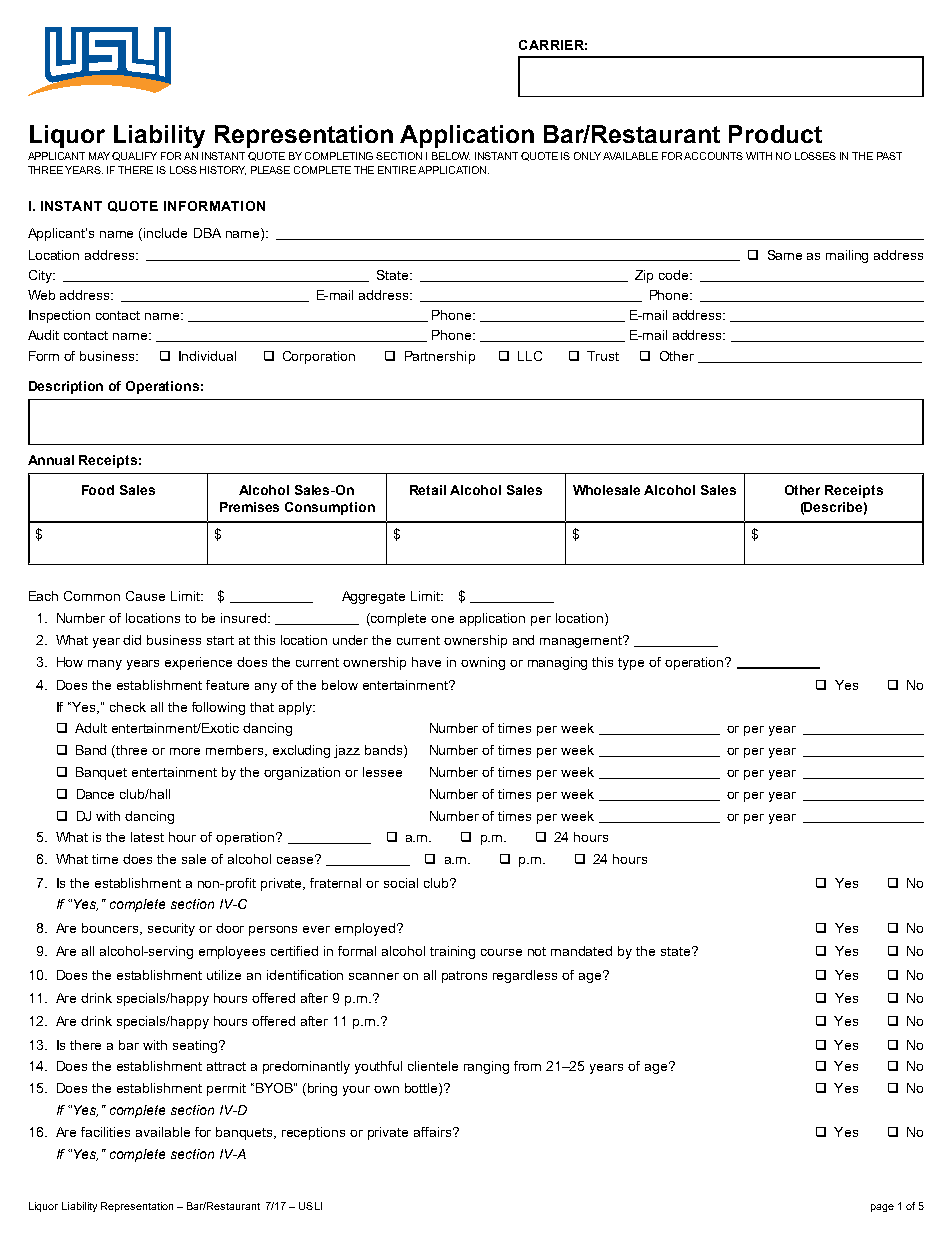  What do you see at coordinates (428, 490) in the screenshot?
I see `Retail` at bounding box center [428, 490].
